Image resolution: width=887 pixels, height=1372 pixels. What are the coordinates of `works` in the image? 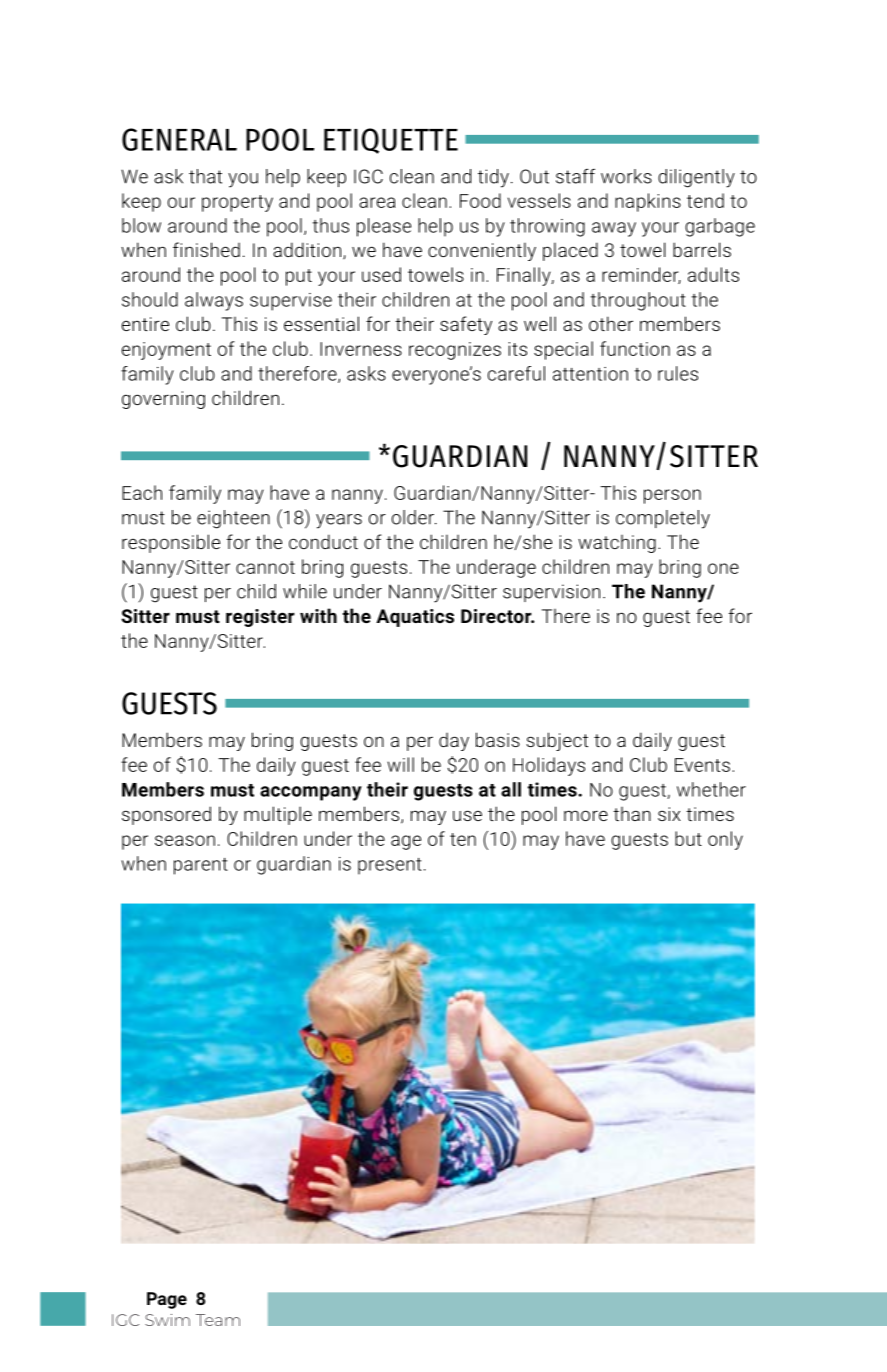 It's located at (626, 176).
